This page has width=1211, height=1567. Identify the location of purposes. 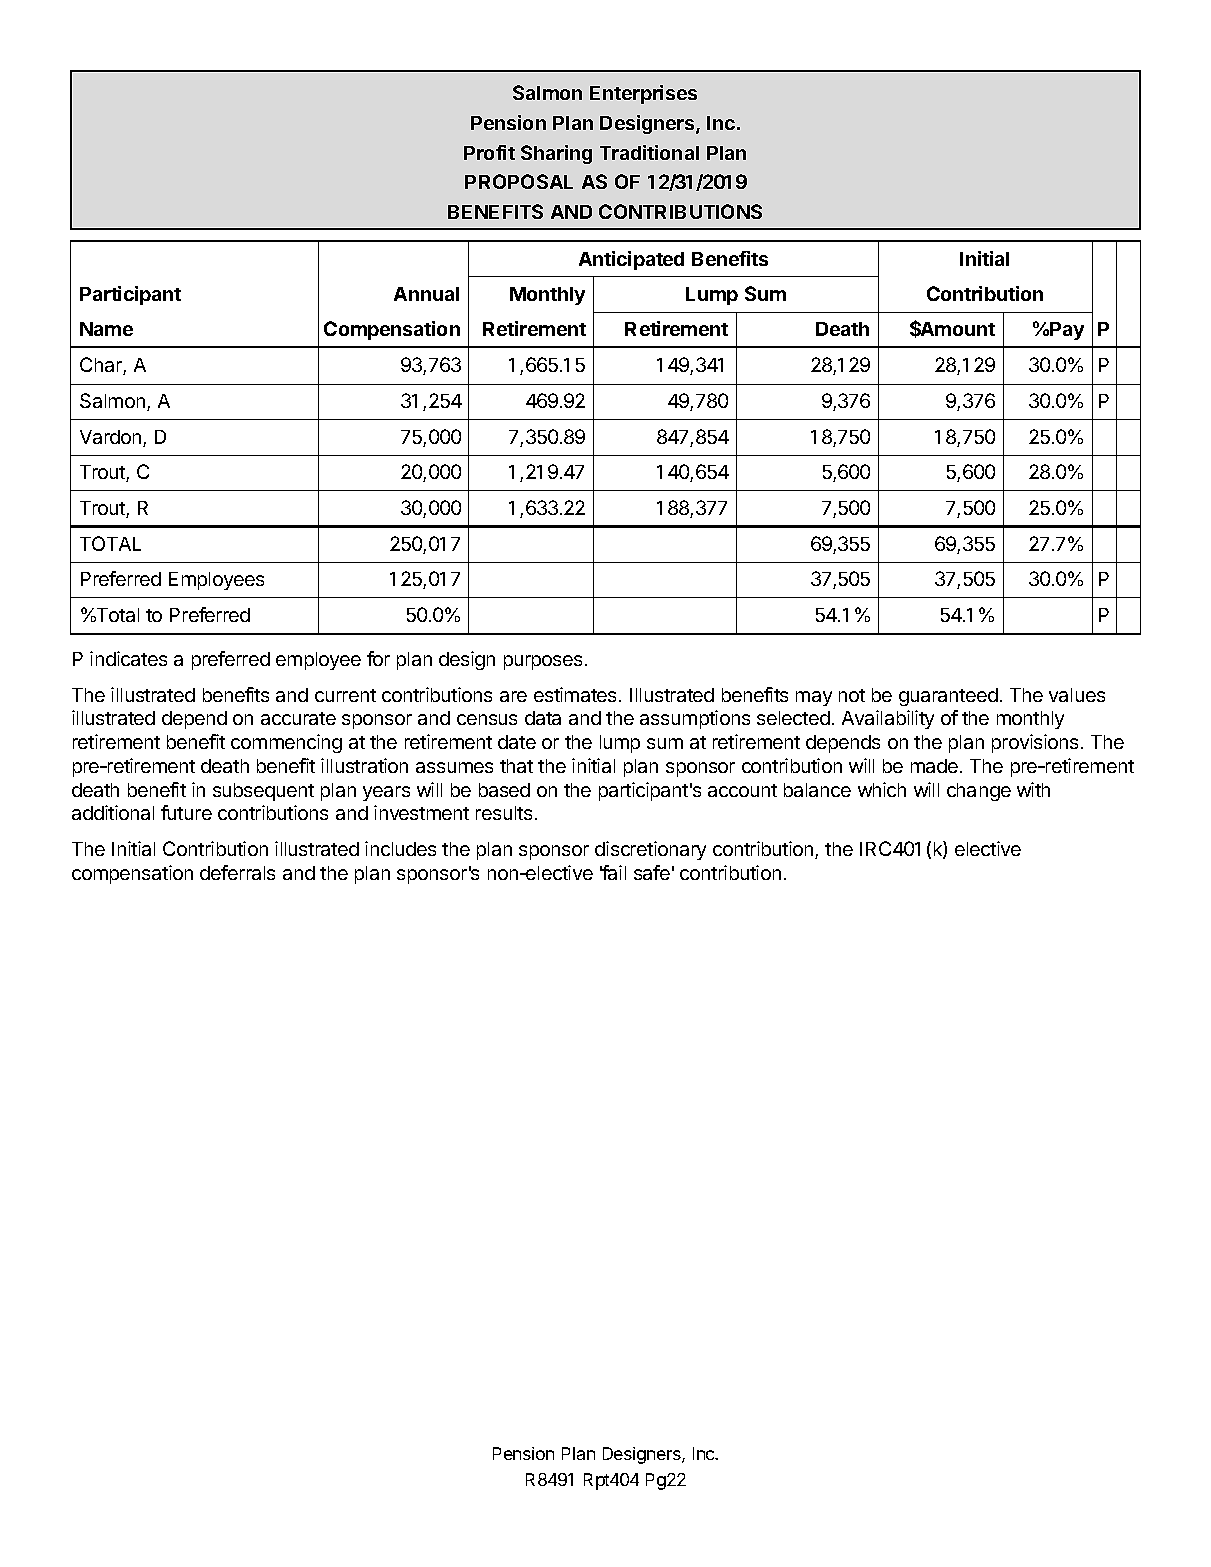
(545, 662).
